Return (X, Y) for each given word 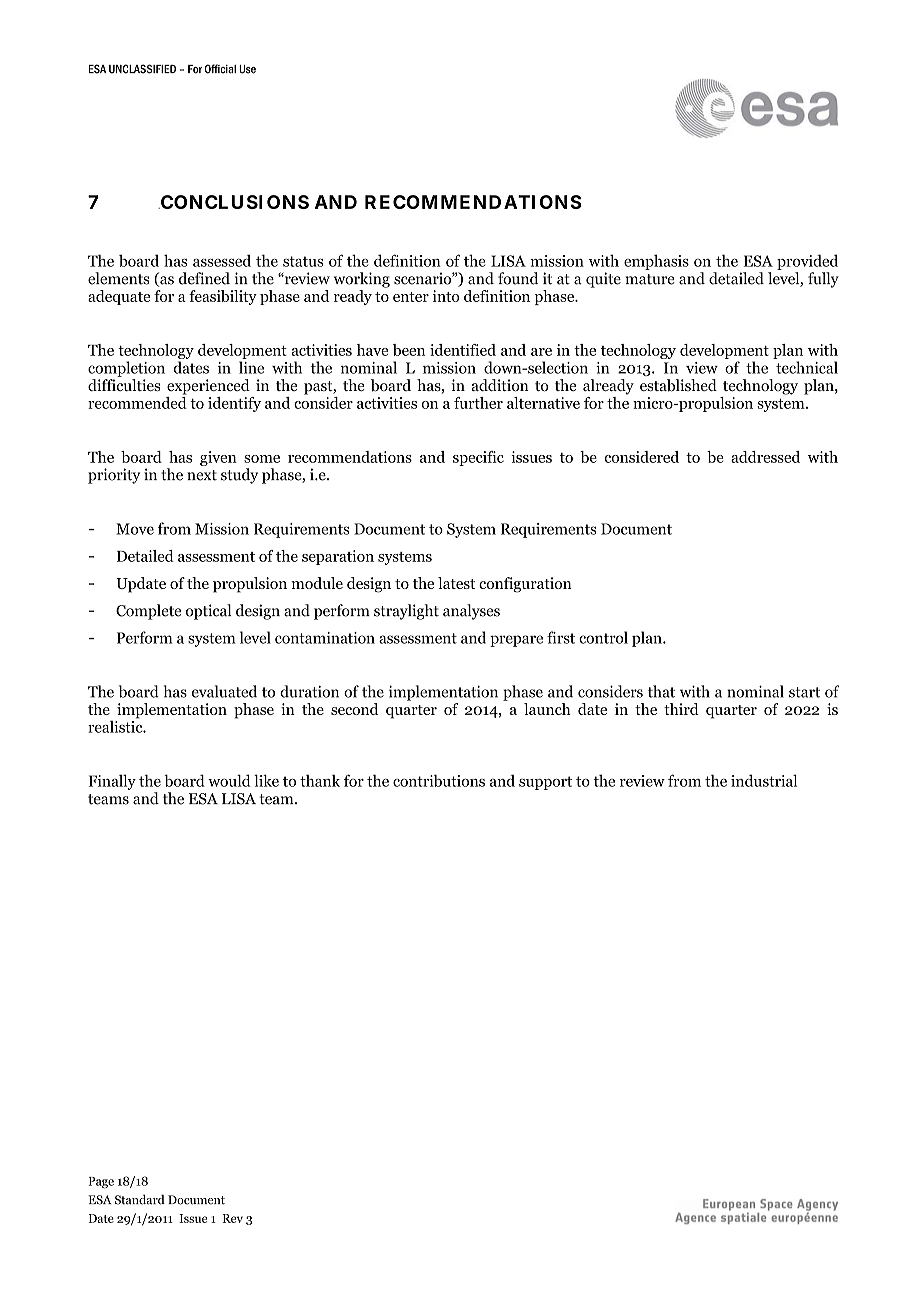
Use (247, 69)
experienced (208, 387)
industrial (764, 780)
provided (807, 262)
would (229, 780)
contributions (439, 780)
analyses (471, 612)
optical (208, 612)
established (678, 385)
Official (220, 69)
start (804, 692)
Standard (140, 1199)
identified (463, 350)
